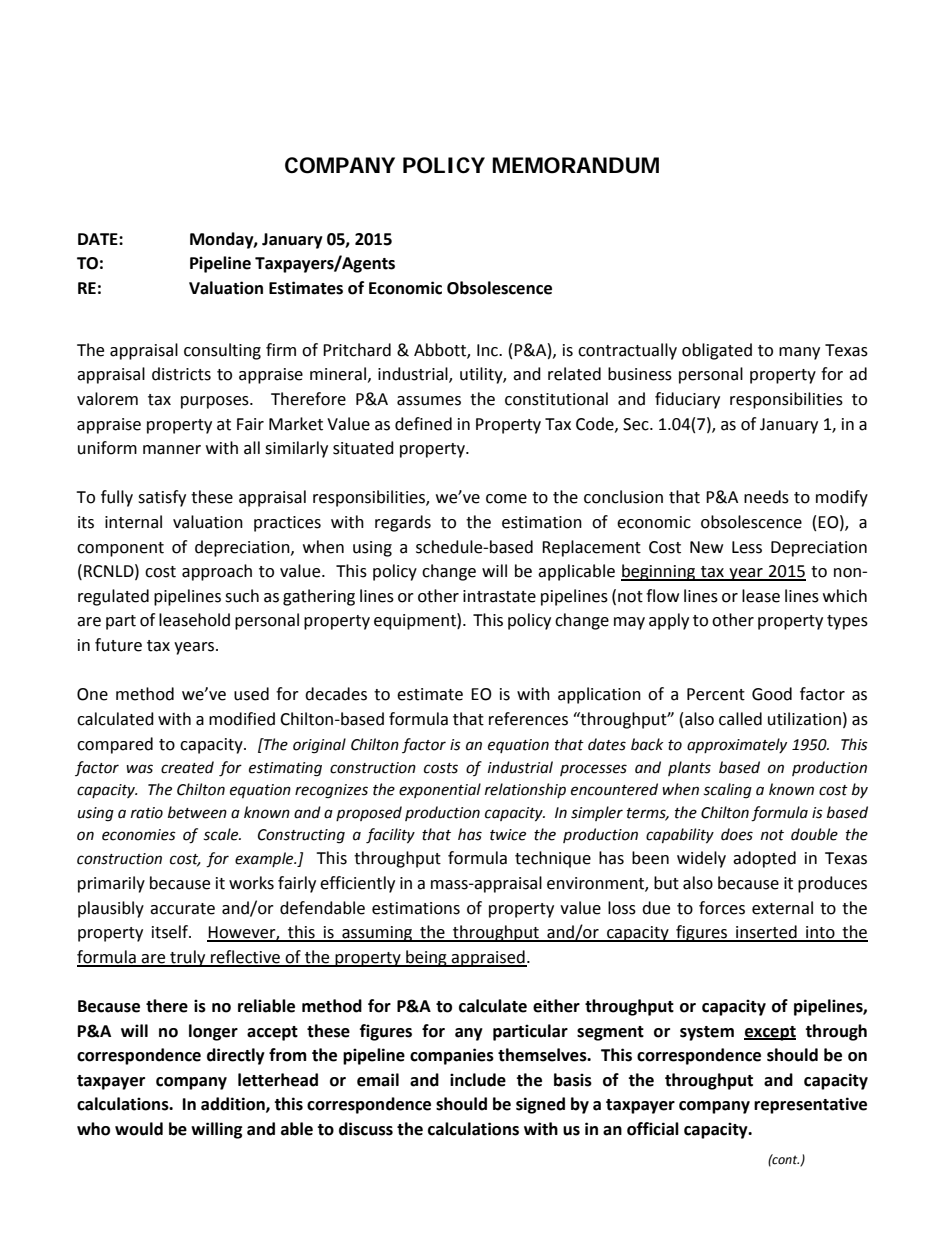 This screenshot has height=1233, width=952. Describe the element at coordinates (506, 499) in the screenshot. I see `come` at that location.
